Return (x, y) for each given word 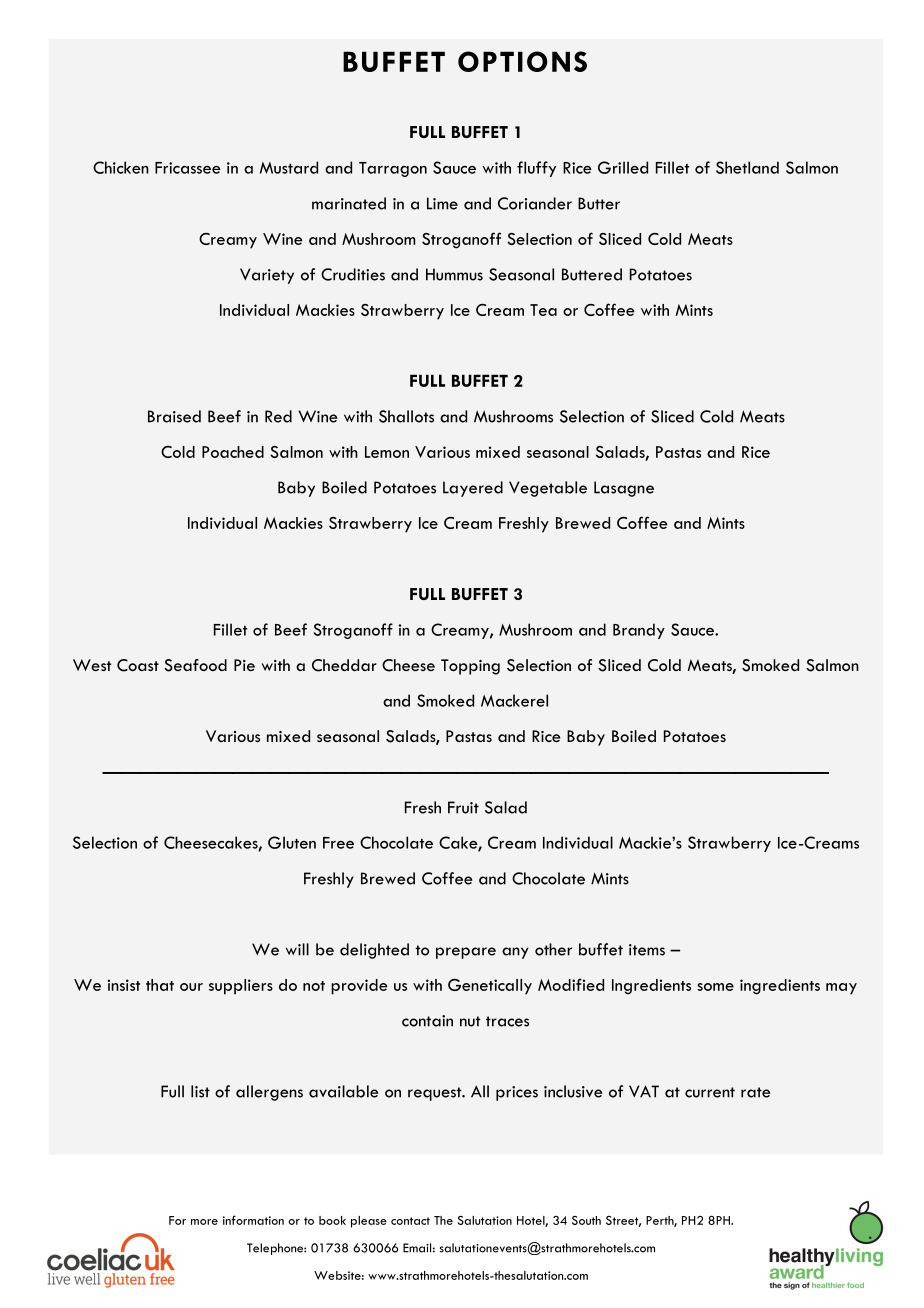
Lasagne (624, 489)
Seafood (195, 665)
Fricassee (188, 168)
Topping (470, 667)
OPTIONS (522, 61)
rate (756, 1092)
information (253, 1220)
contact (410, 1221)
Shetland (747, 167)
